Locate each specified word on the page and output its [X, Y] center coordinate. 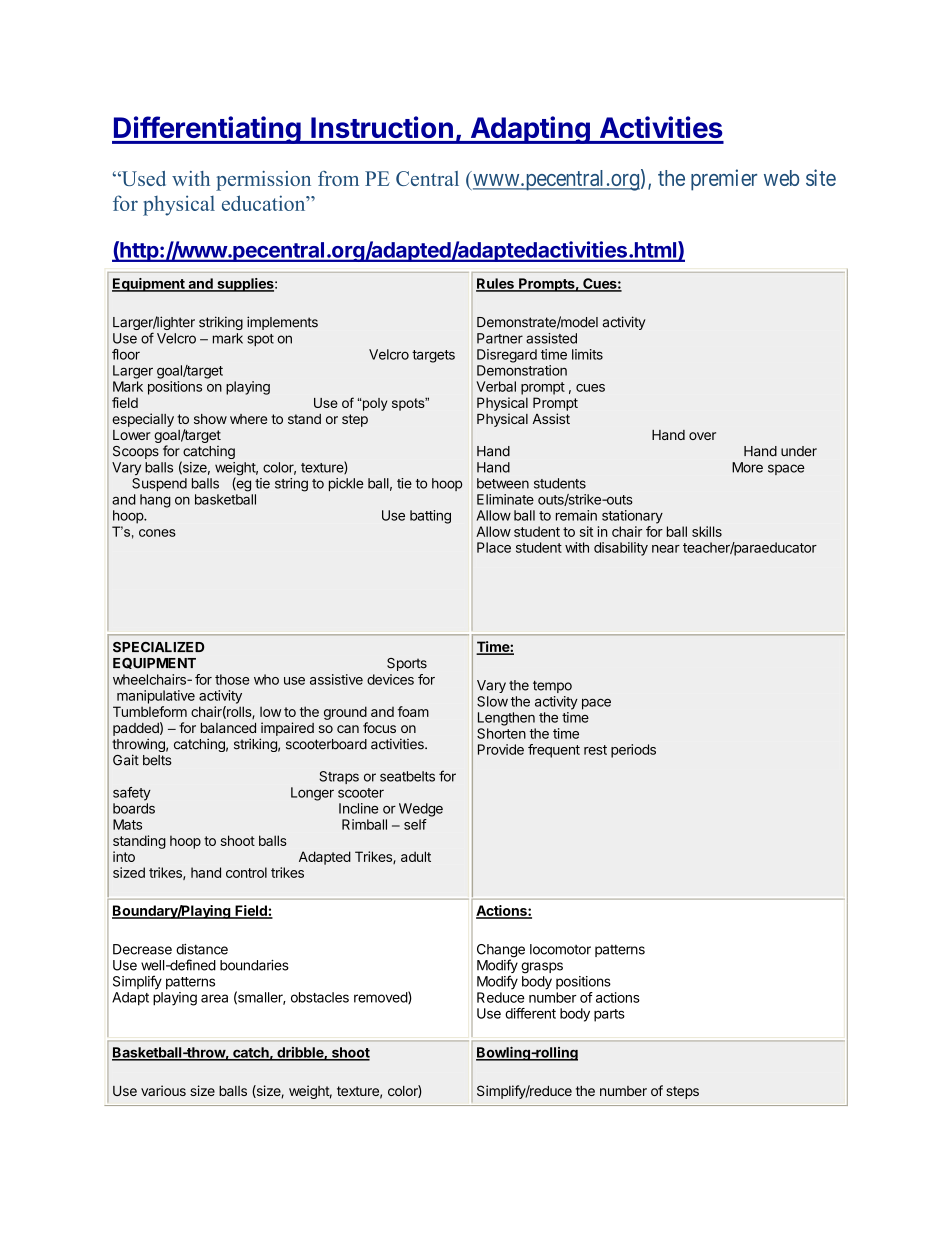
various [163, 1090]
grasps [542, 968]
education [265, 203]
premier [724, 180]
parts [609, 1015]
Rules [496, 284]
